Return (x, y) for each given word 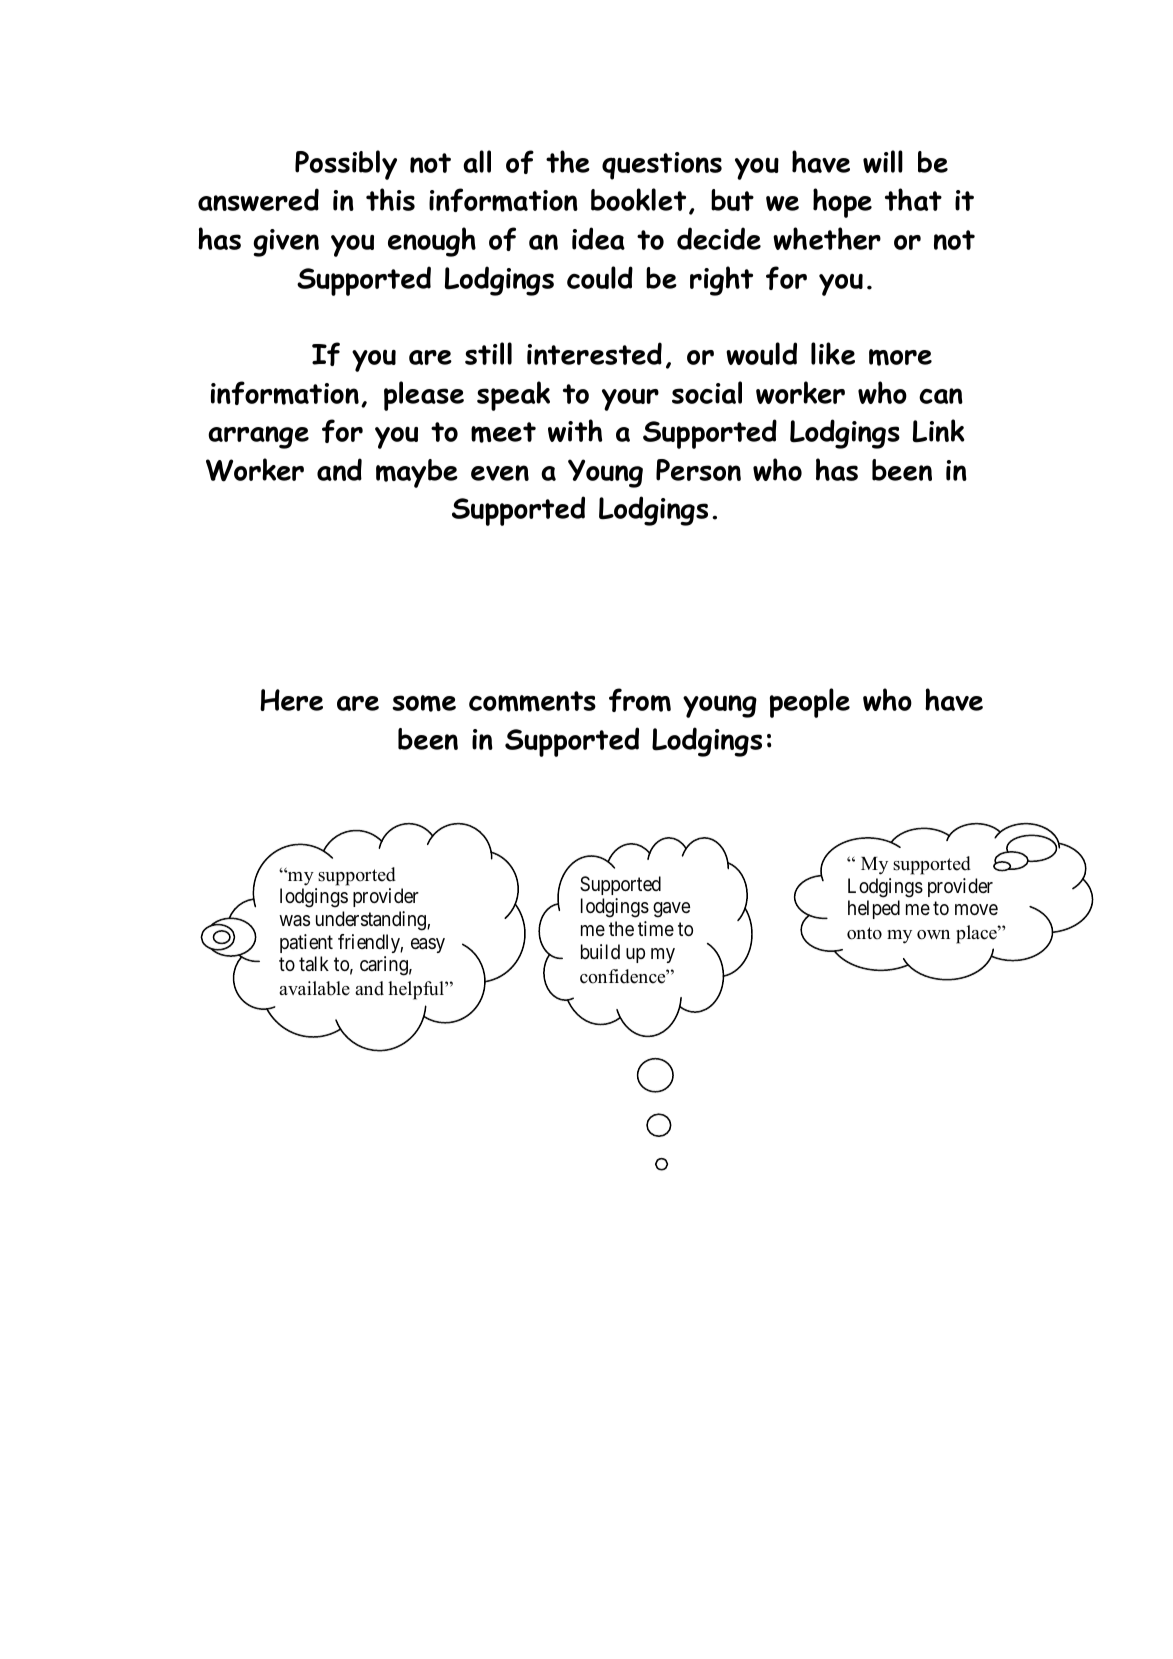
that (913, 199)
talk (314, 963)
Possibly (346, 165)
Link (939, 431)
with (575, 430)
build (600, 951)
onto (864, 933)
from (640, 700)
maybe (417, 473)
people (810, 703)
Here (291, 700)
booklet (638, 199)
